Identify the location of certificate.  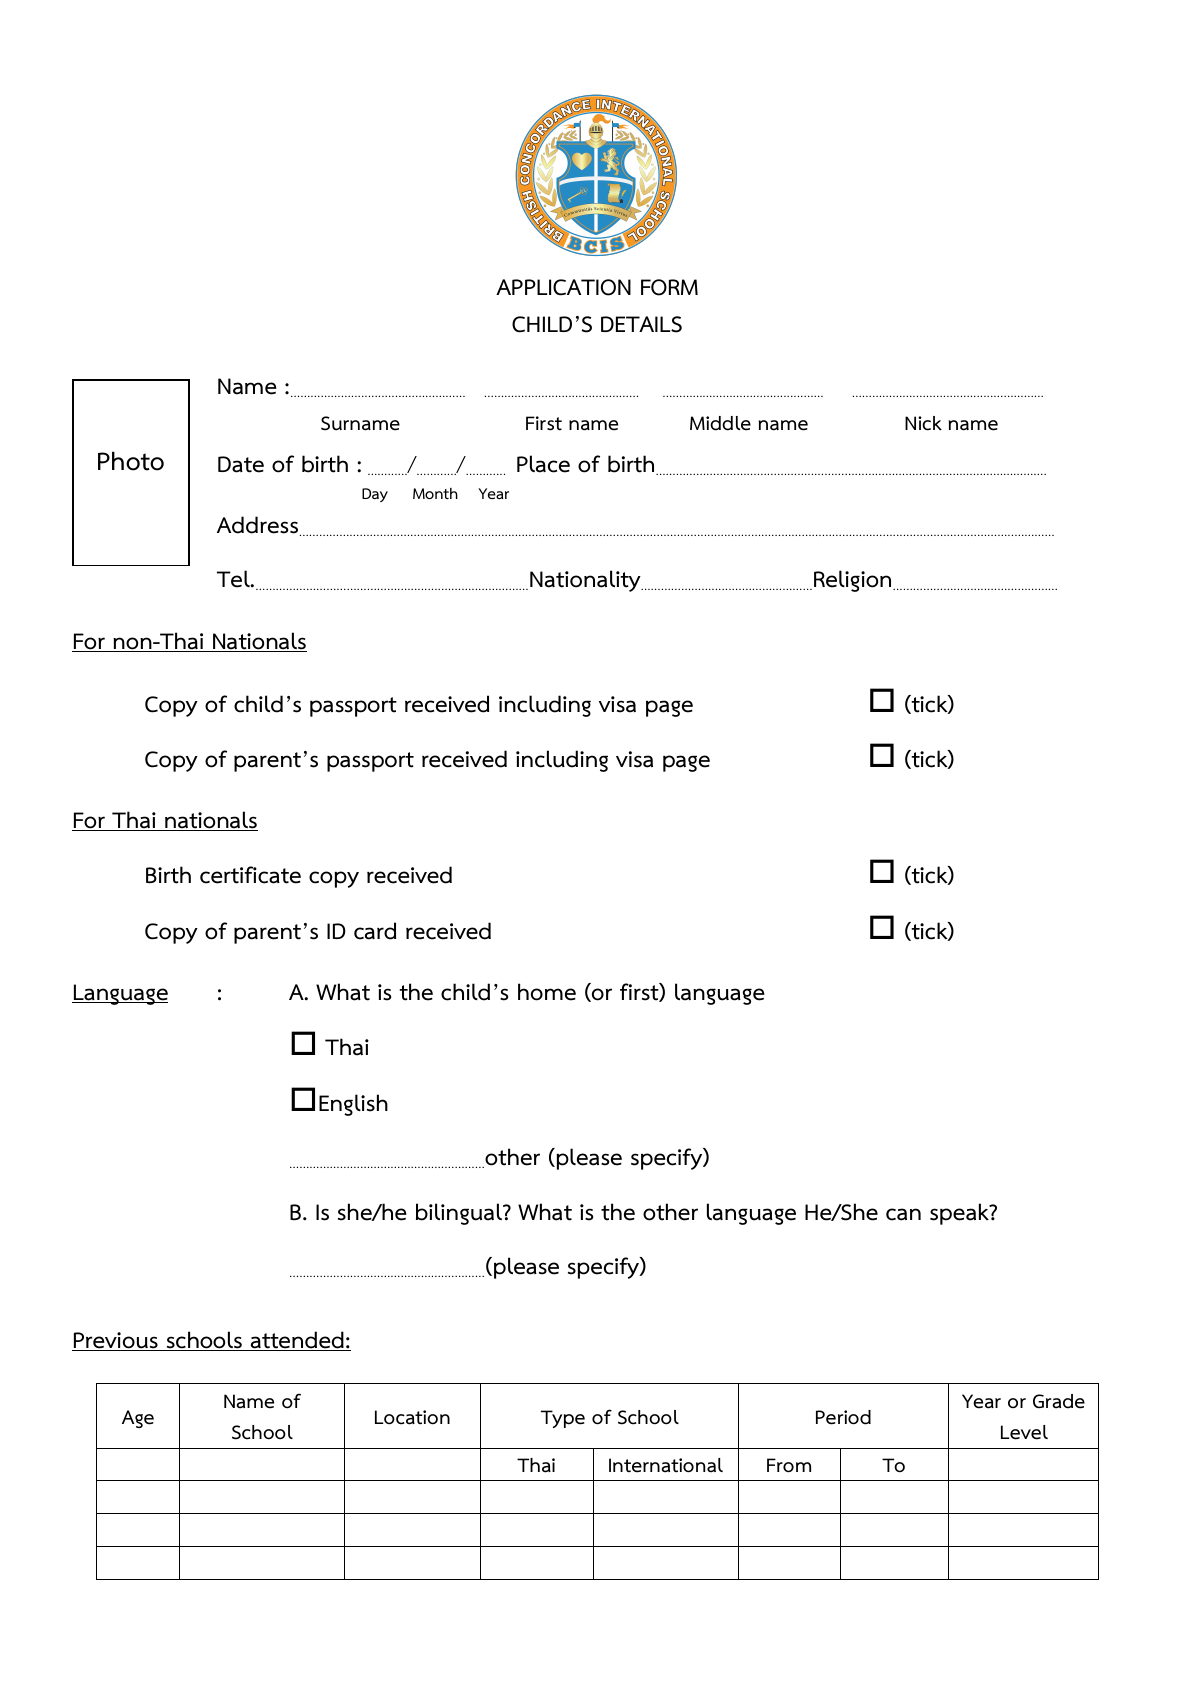
(250, 875).
